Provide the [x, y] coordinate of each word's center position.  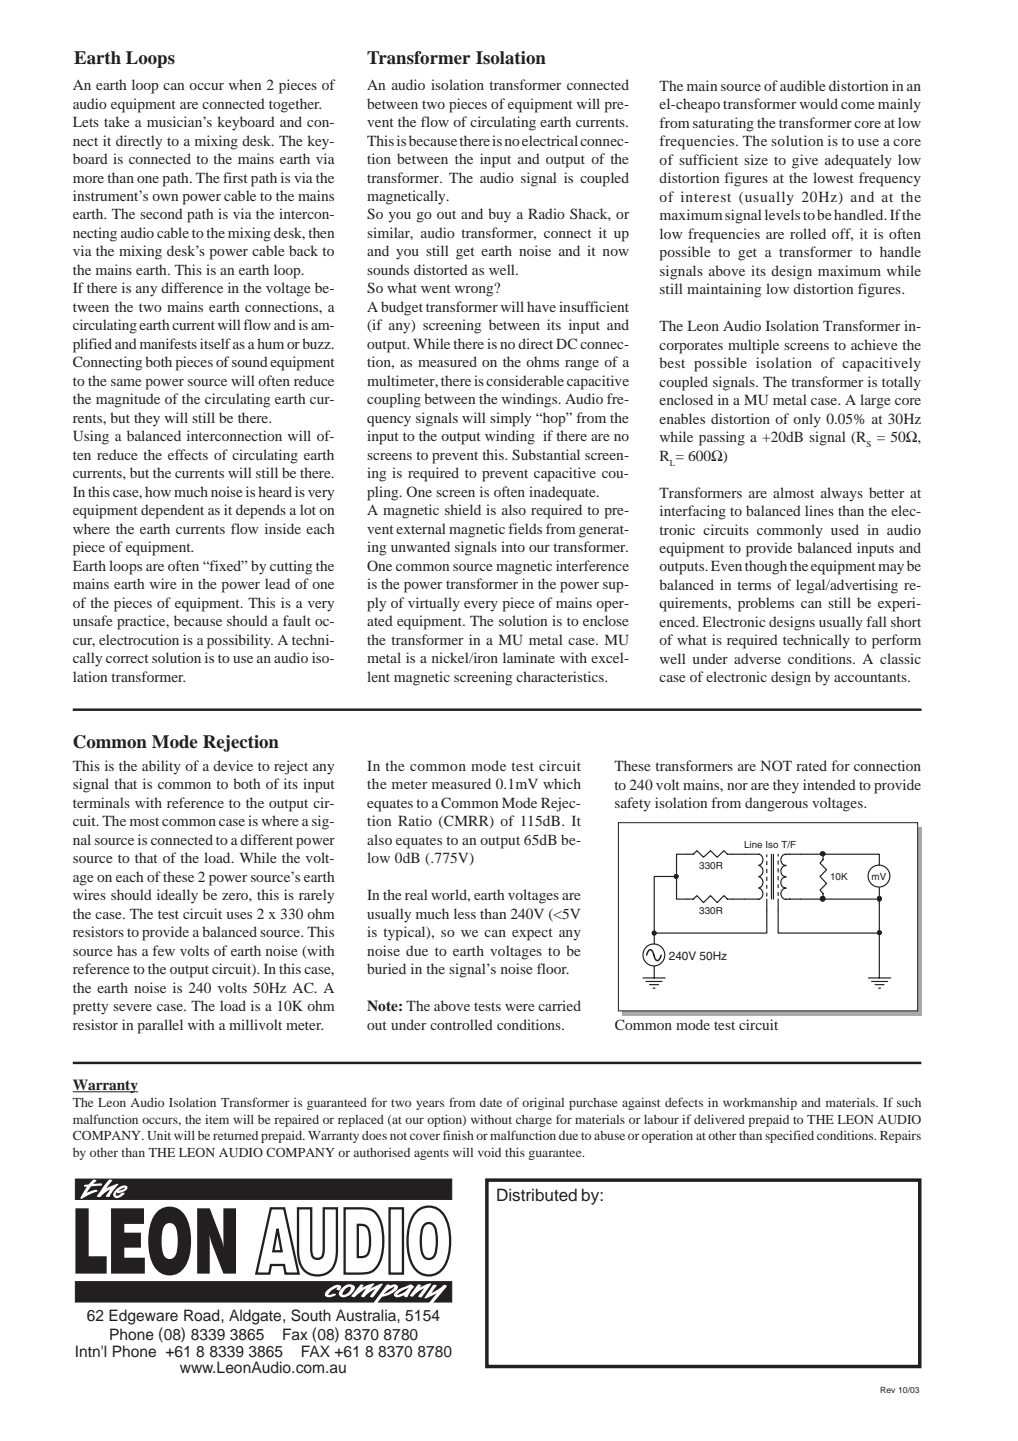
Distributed [537, 1195]
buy [499, 215]
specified [789, 1136]
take [117, 121]
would [819, 103]
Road [203, 1315]
